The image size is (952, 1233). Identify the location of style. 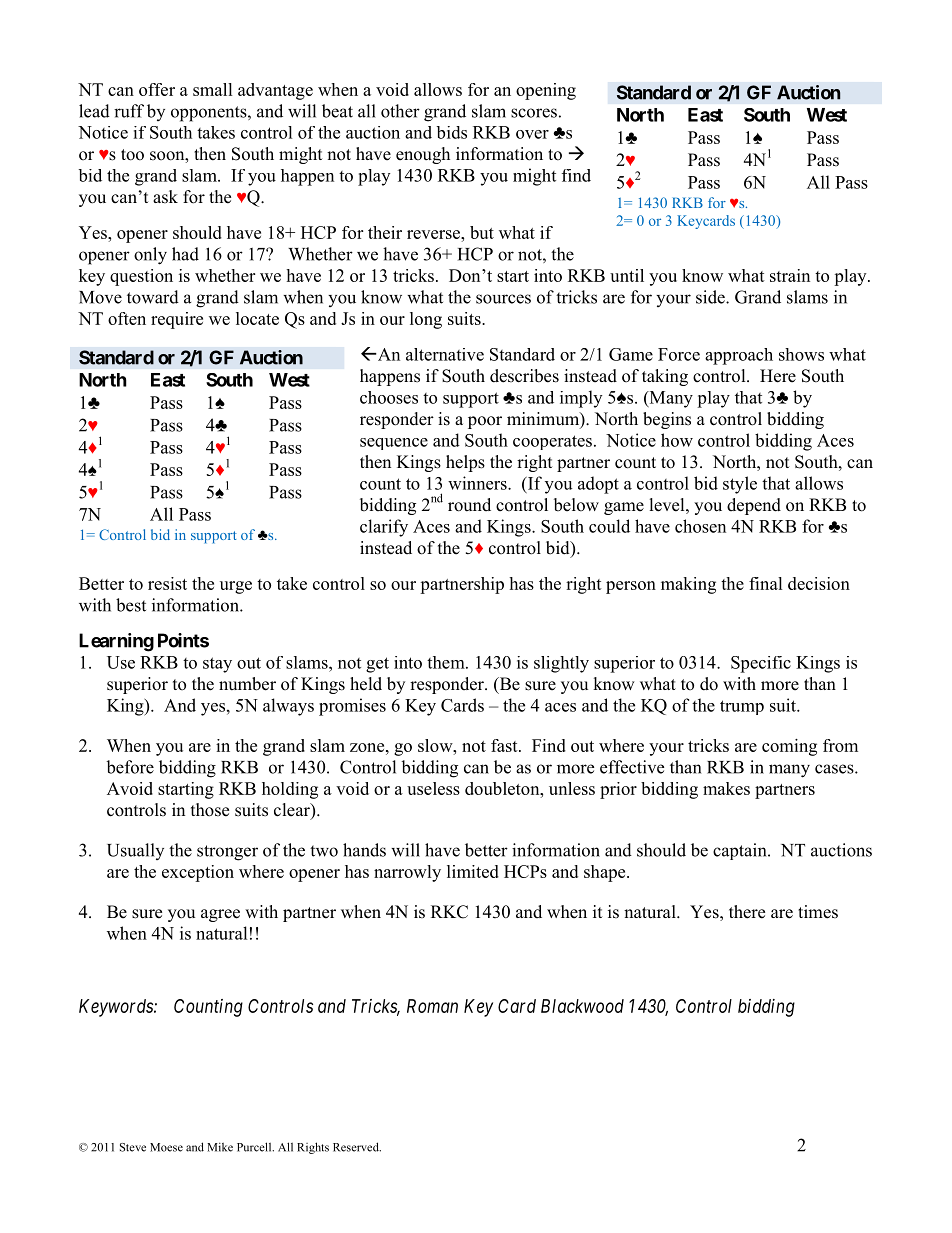
(740, 485).
